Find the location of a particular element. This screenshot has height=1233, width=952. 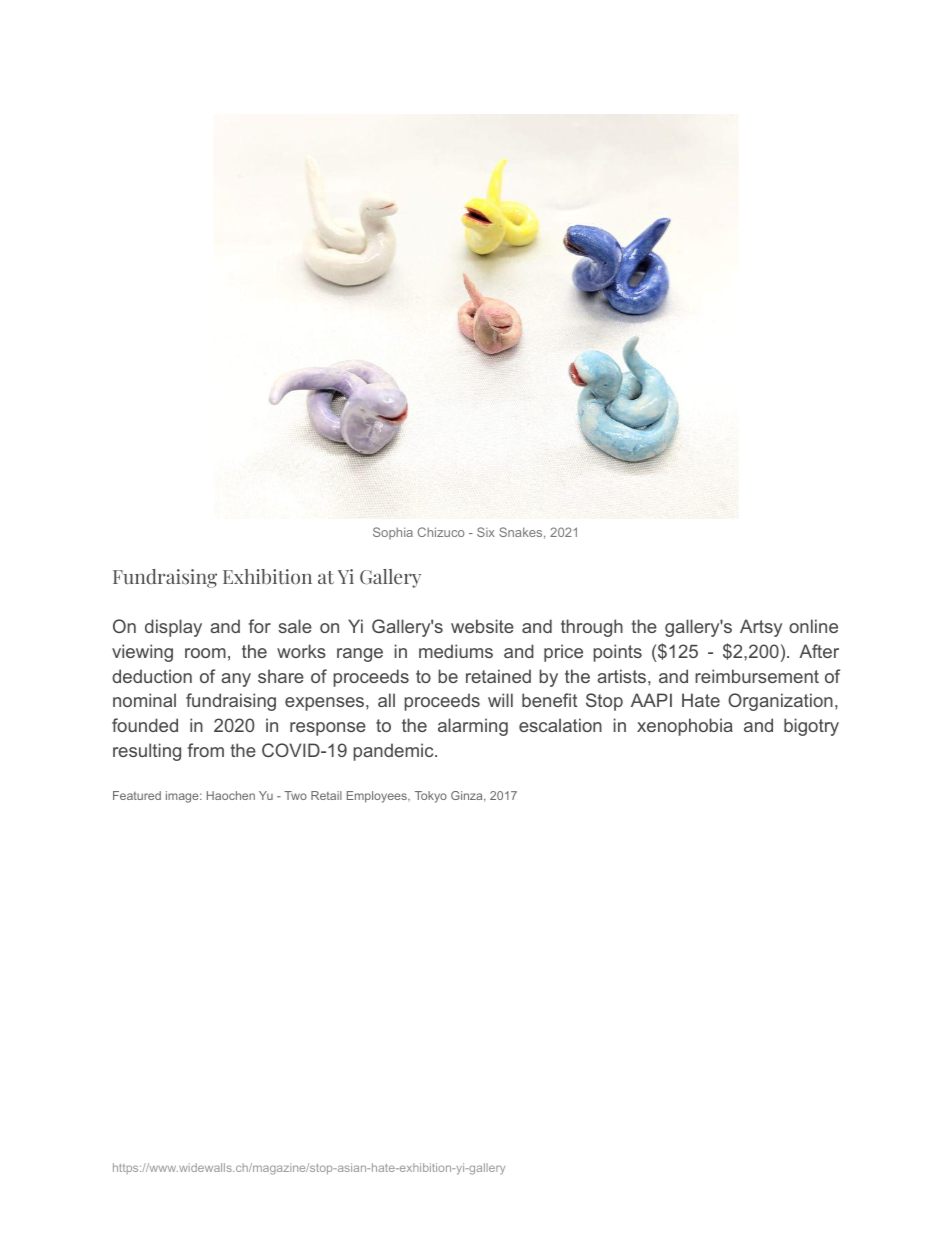

Six is located at coordinates (486, 532).
